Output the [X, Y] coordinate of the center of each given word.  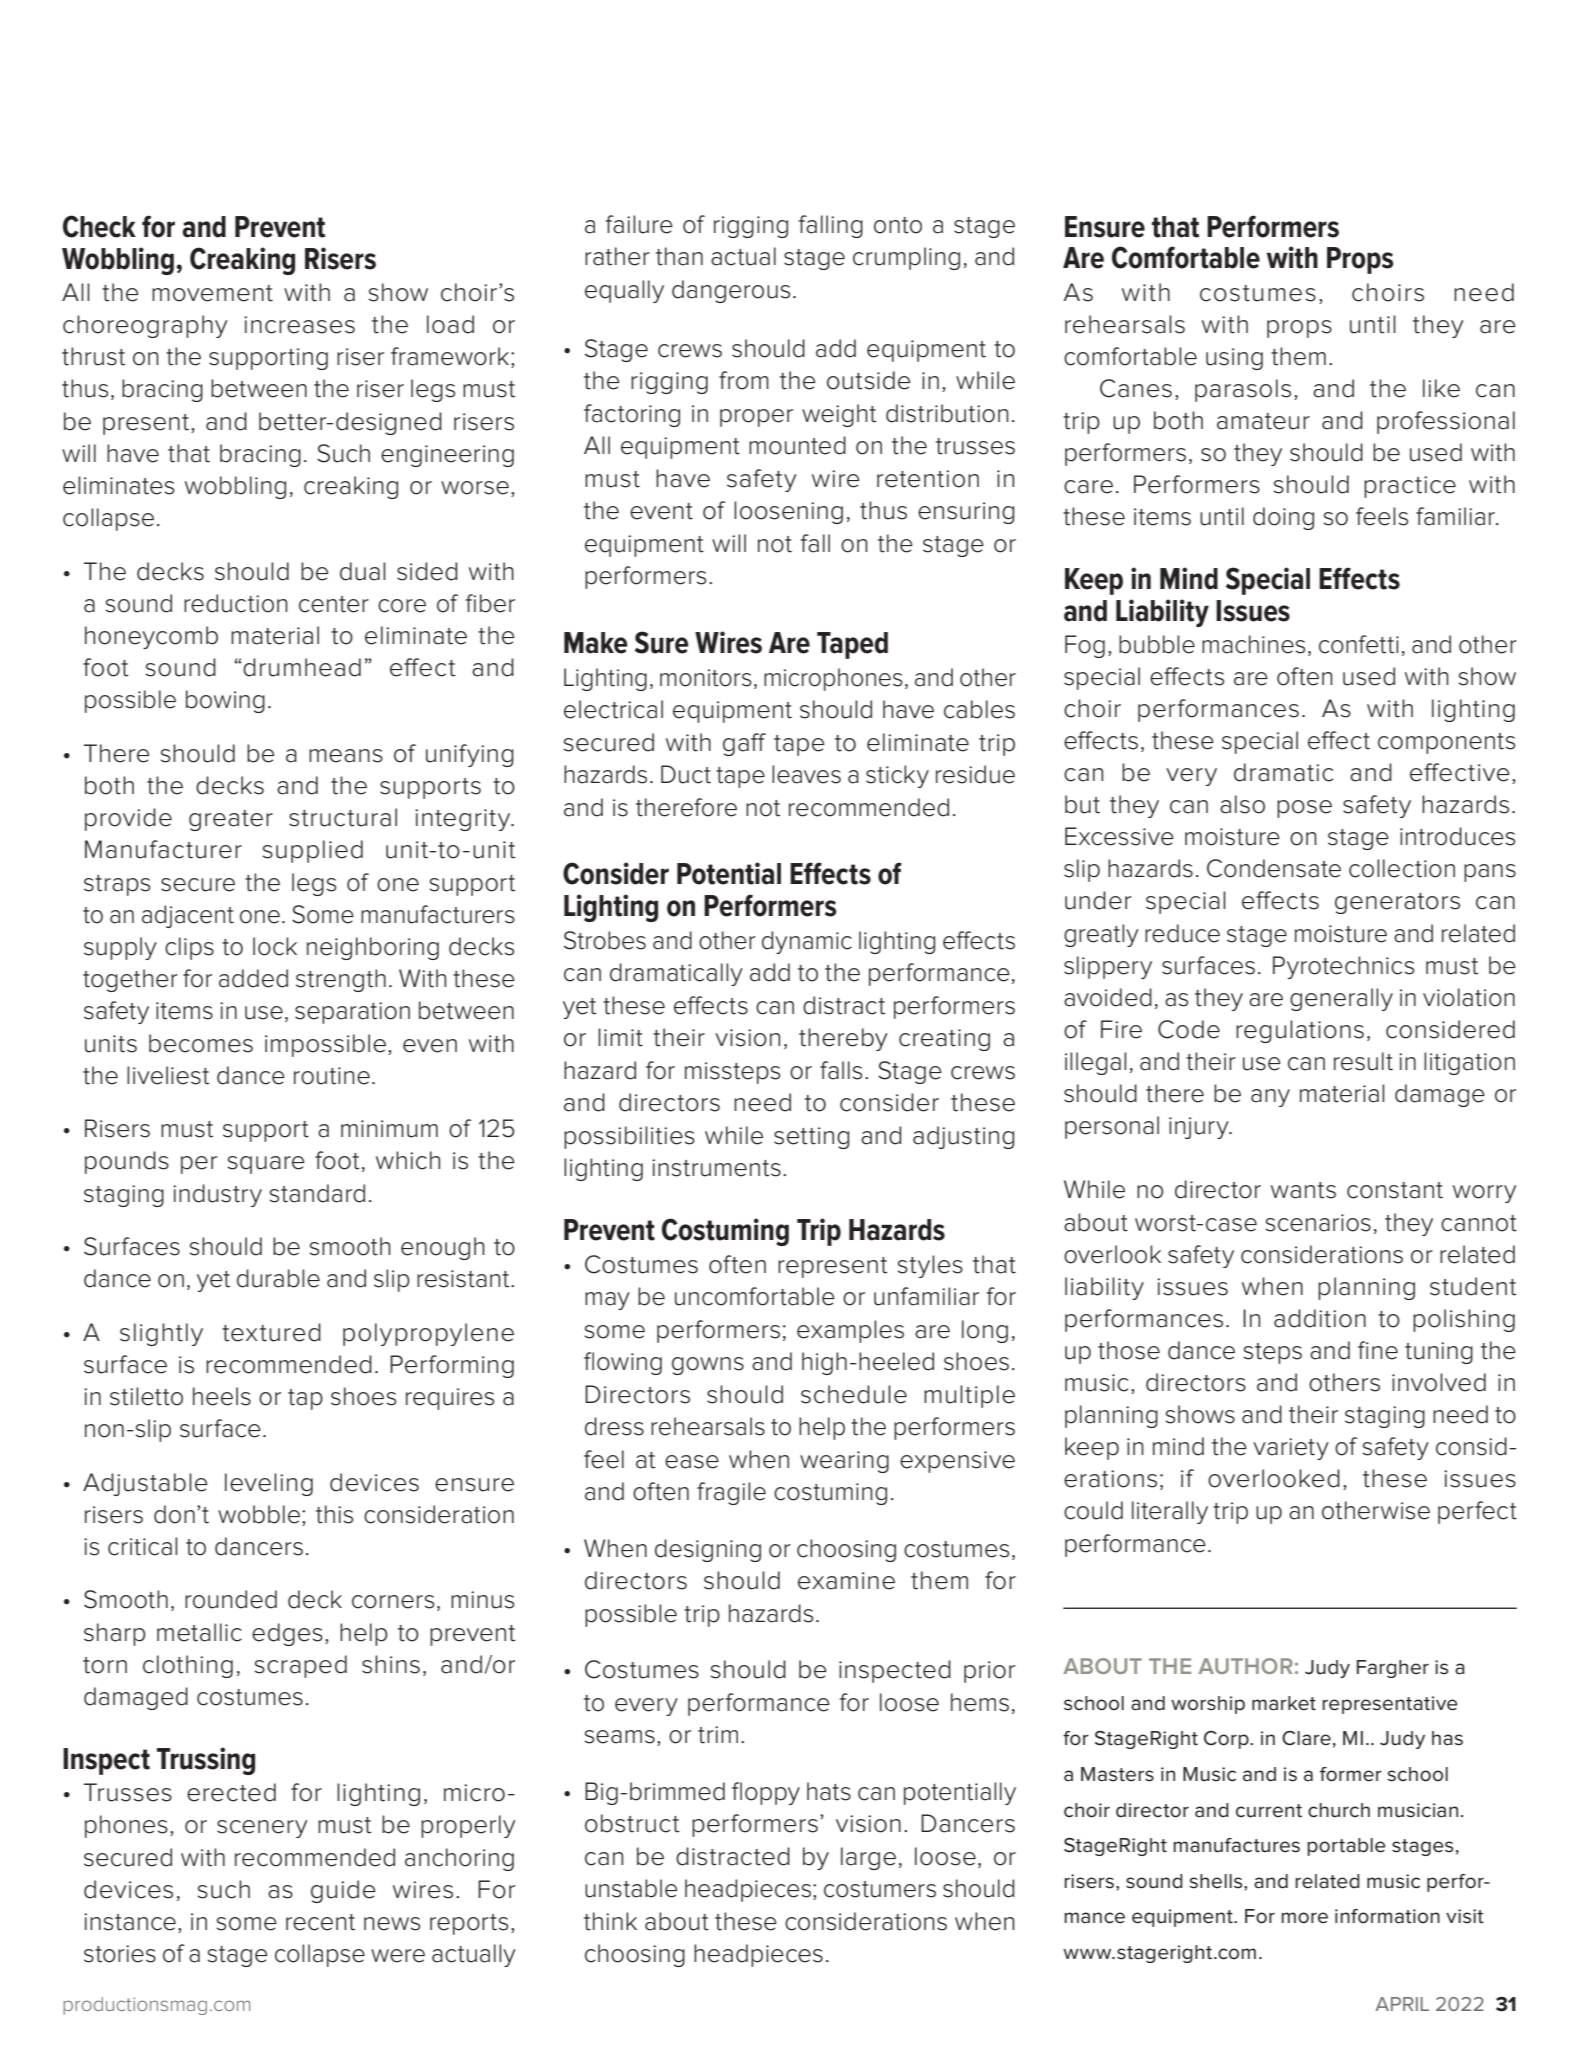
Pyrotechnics [1343, 967]
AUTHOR [1245, 1666]
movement [212, 293]
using [1234, 359]
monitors [706, 678]
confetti [1359, 644]
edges [287, 1634]
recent [320, 1922]
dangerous [731, 291]
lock [275, 946]
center [334, 604]
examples [850, 1331]
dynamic [807, 942]
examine [846, 1581]
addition [1320, 1318]
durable [278, 1278]
